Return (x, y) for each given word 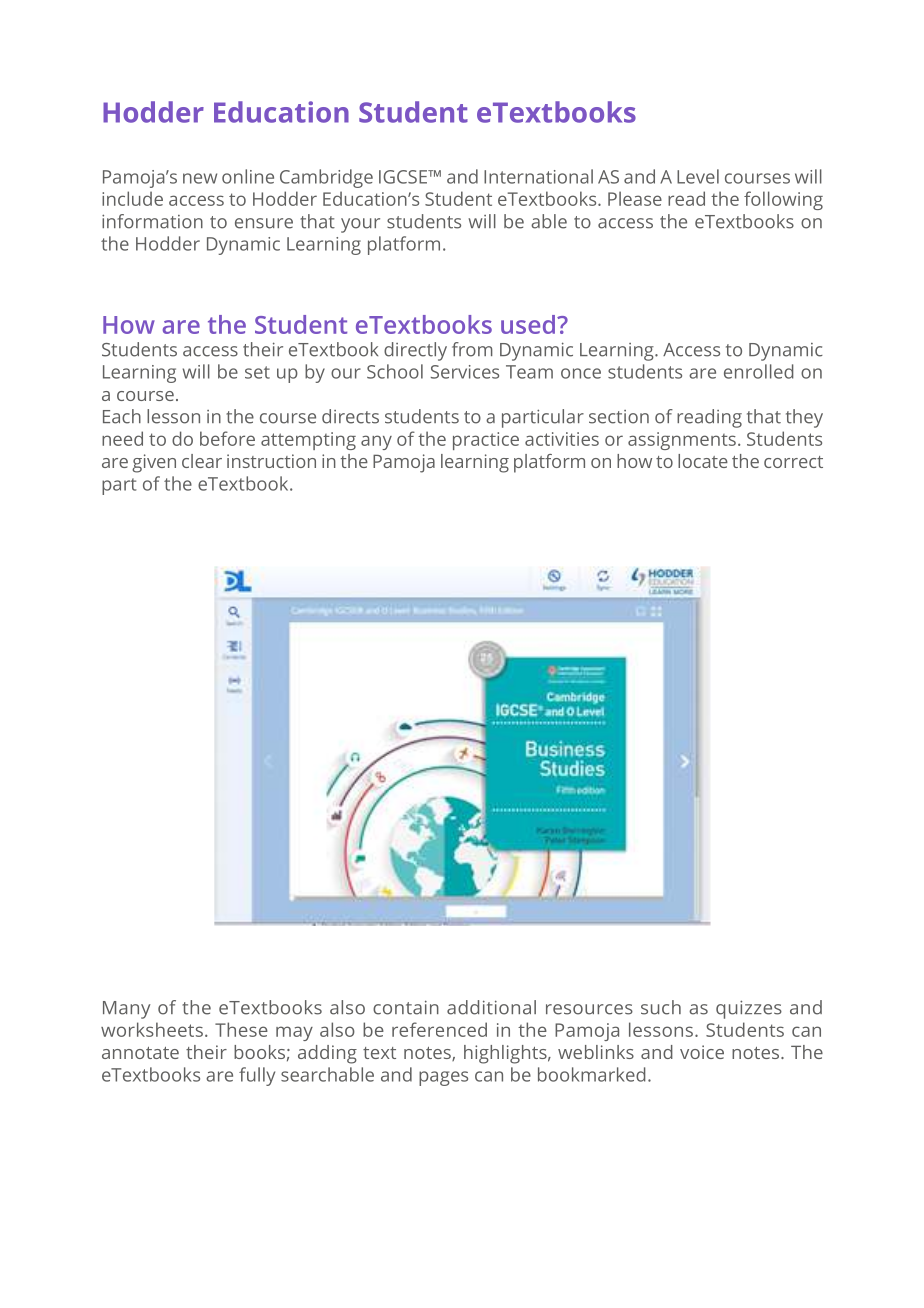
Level (698, 176)
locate (703, 461)
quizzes (749, 1009)
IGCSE (404, 177)
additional (491, 1007)
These (241, 1029)
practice (486, 441)
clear (202, 461)
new (200, 178)
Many (126, 1010)
